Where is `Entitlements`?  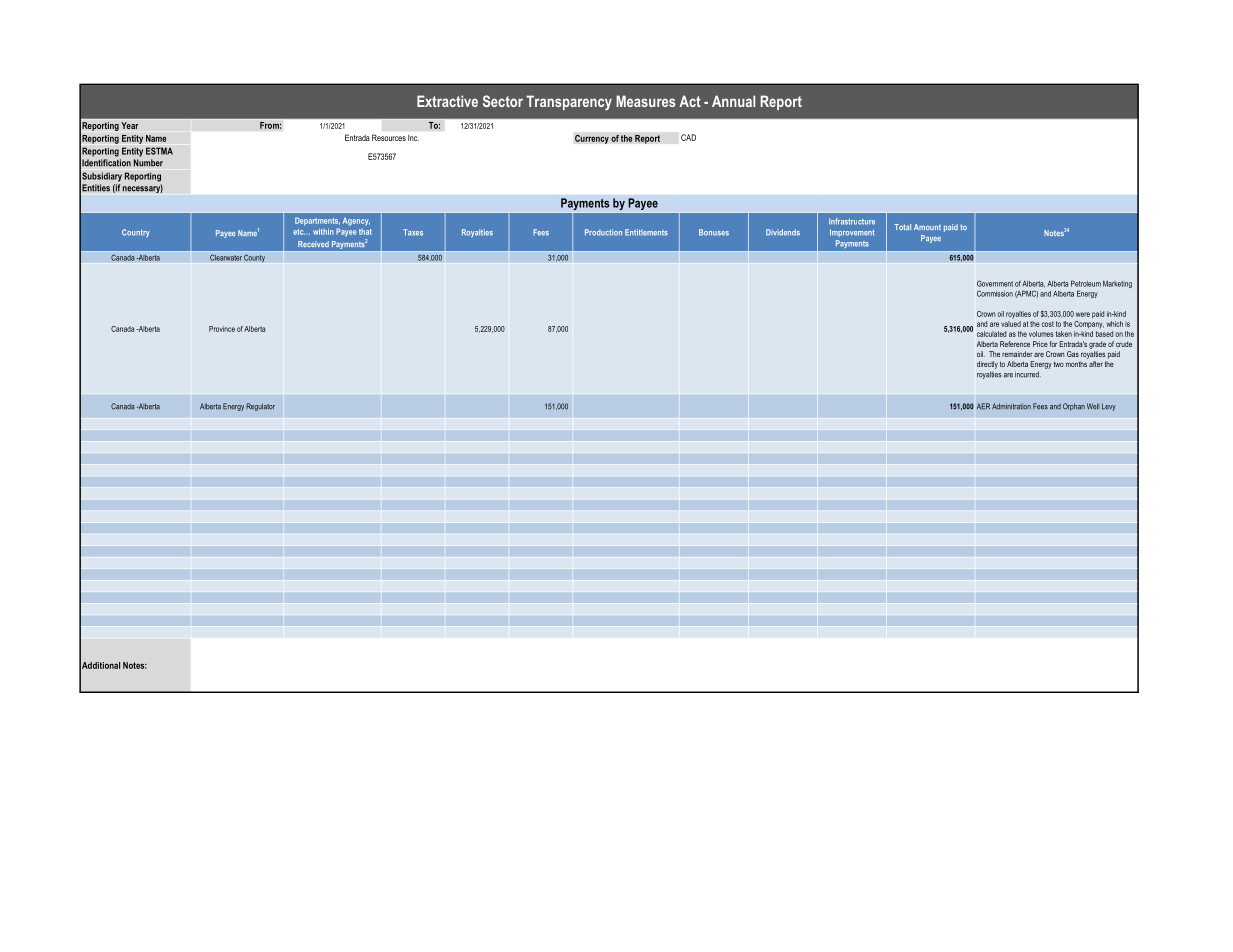
Entitlements is located at coordinates (646, 232).
